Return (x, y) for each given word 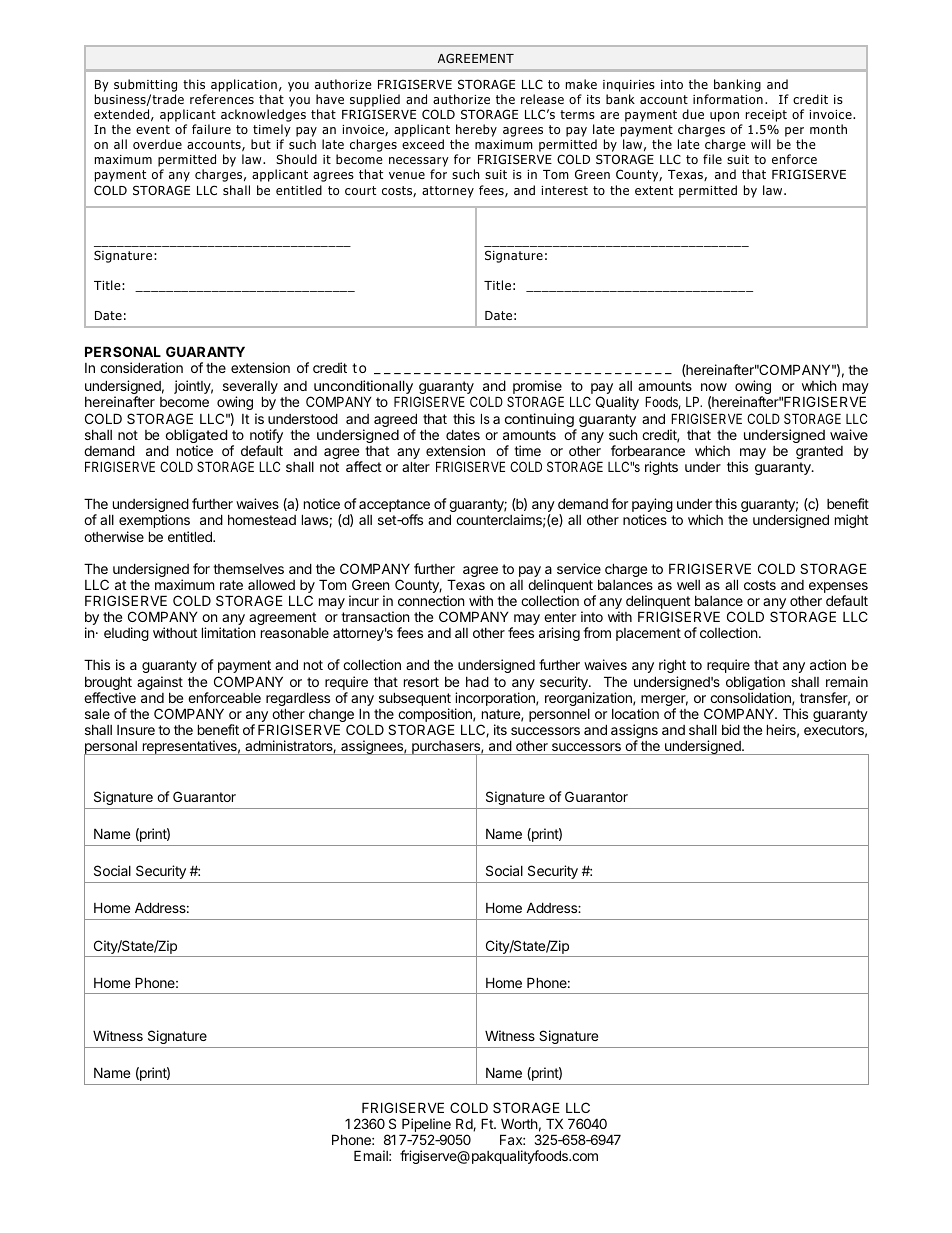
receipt (766, 117)
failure (211, 129)
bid (731, 729)
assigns (634, 732)
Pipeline (426, 1126)
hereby (476, 132)
